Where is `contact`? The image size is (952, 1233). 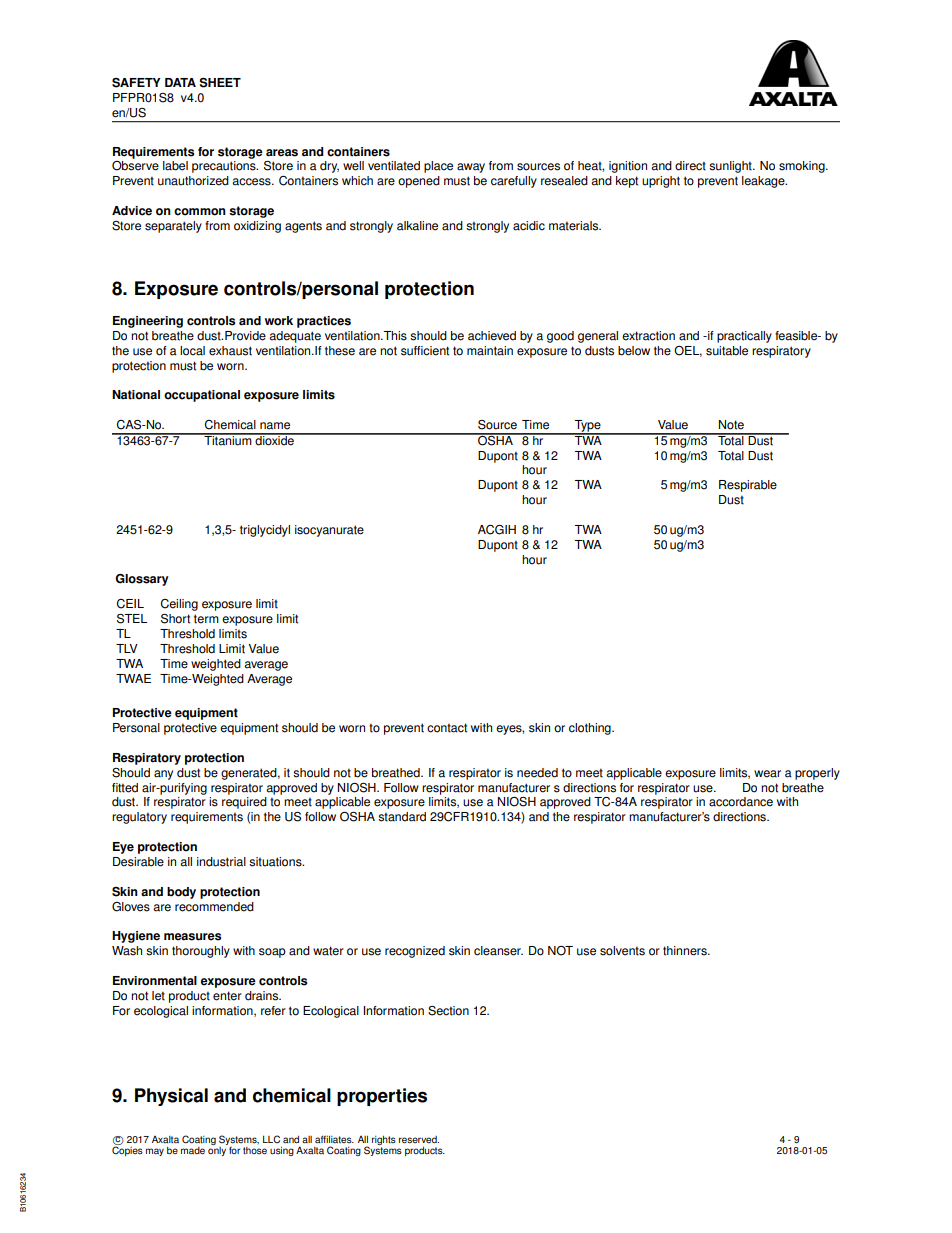
contact is located at coordinates (447, 728).
